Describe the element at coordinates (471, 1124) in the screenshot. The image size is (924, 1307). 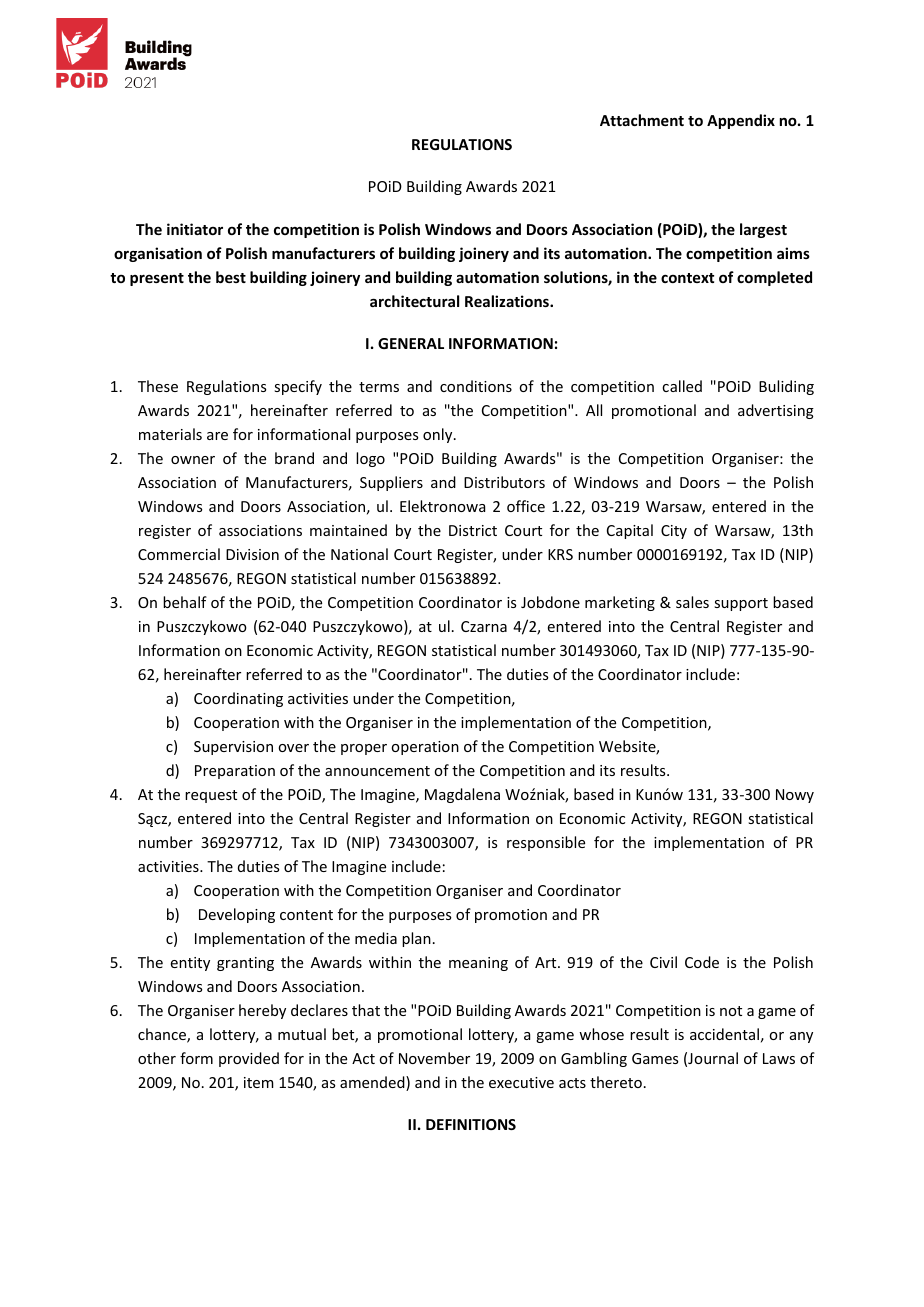
I see `DEFINITIONS` at that location.
